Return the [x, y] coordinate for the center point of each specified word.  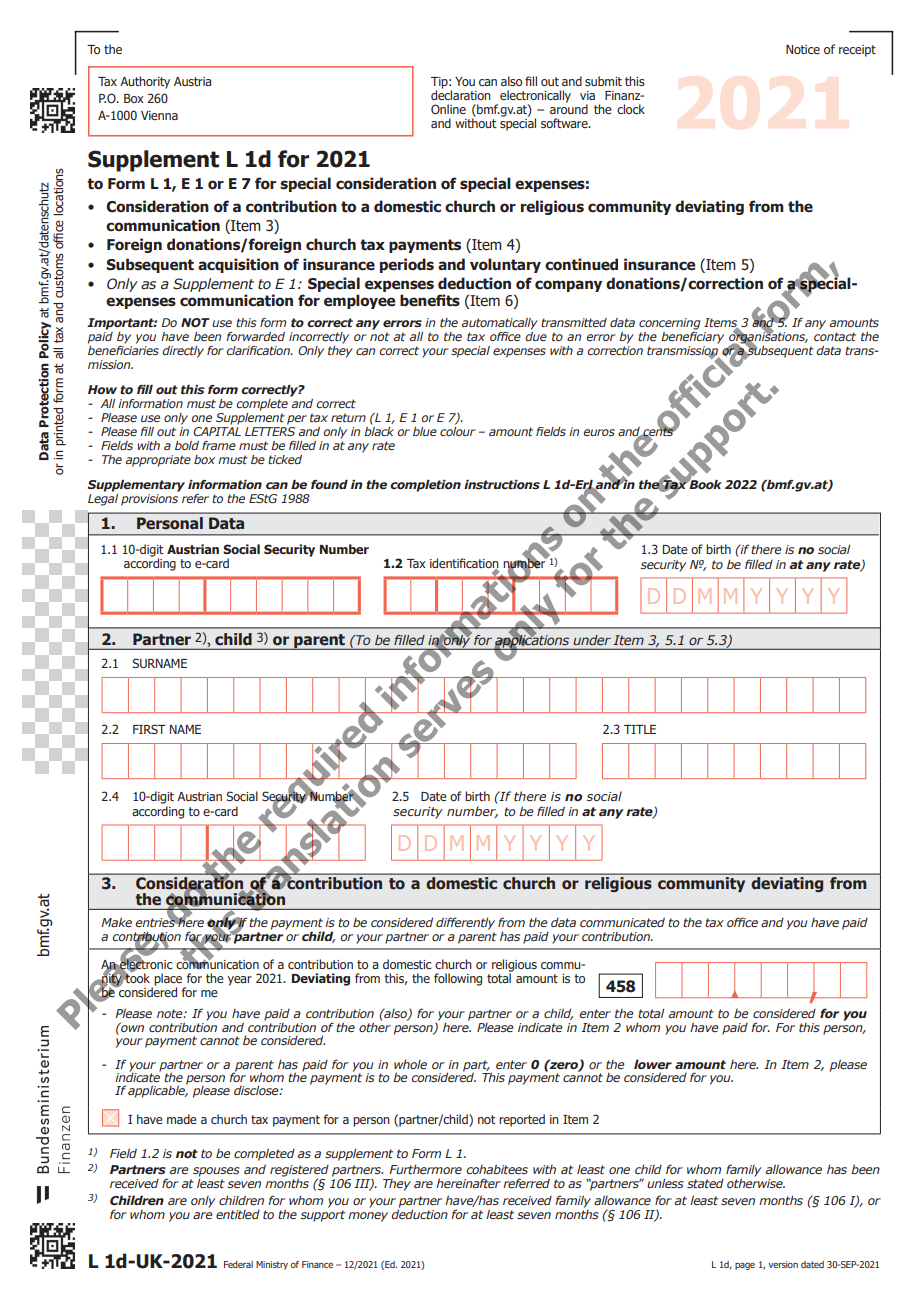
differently [465, 923]
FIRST [149, 729]
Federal [238, 1264]
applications [532, 641]
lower [653, 1064]
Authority [145, 82]
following [458, 979]
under [592, 640]
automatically [500, 324]
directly [183, 352]
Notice [803, 49]
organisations [768, 338]
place [168, 980]
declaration [461, 94]
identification [464, 564]
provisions [149, 500]
